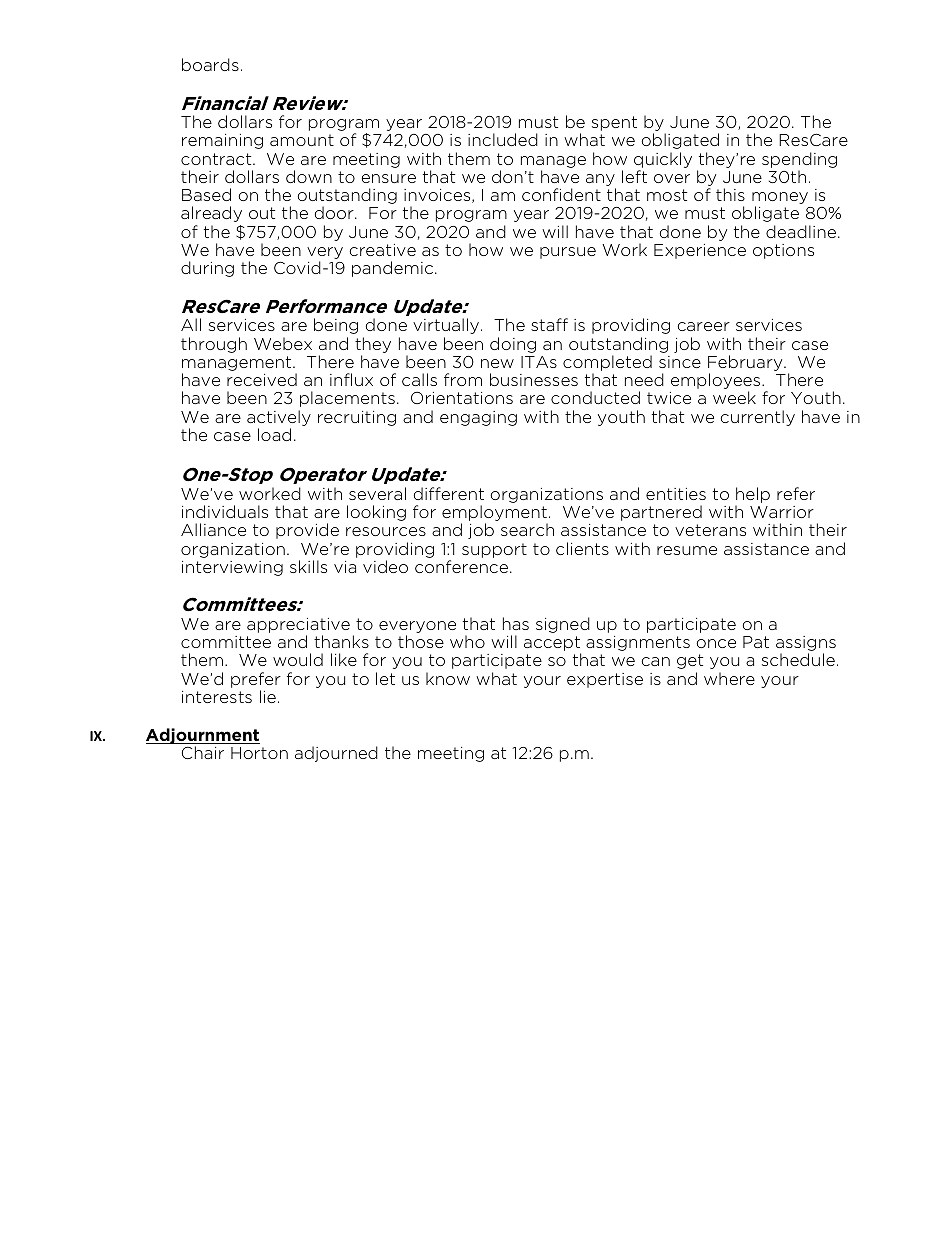 Image resolution: width=952 pixels, height=1233 pixels. I want to click on boards, so click(210, 64).
